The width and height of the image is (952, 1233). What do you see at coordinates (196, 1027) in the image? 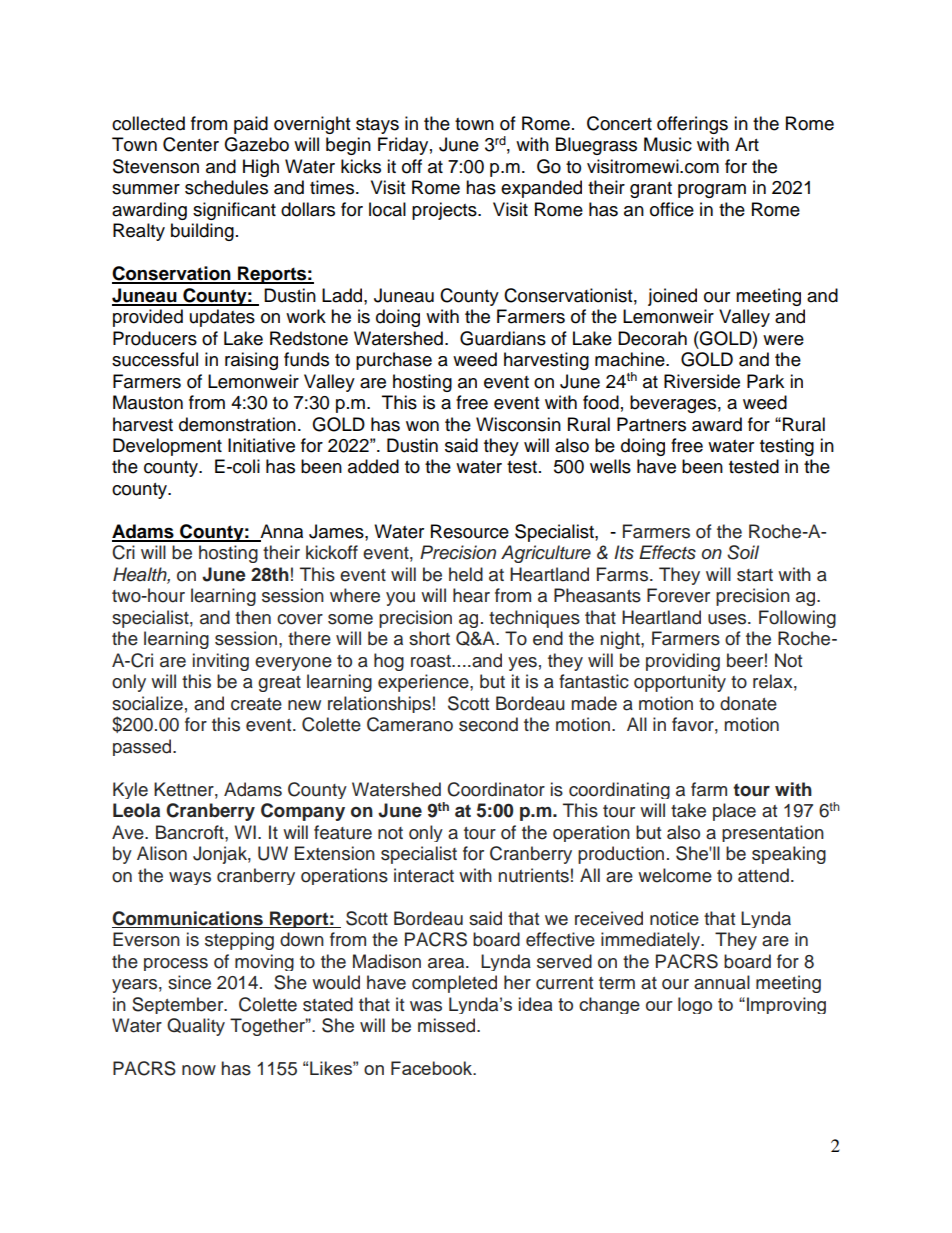
I see `Quality` at bounding box center [196, 1027].
